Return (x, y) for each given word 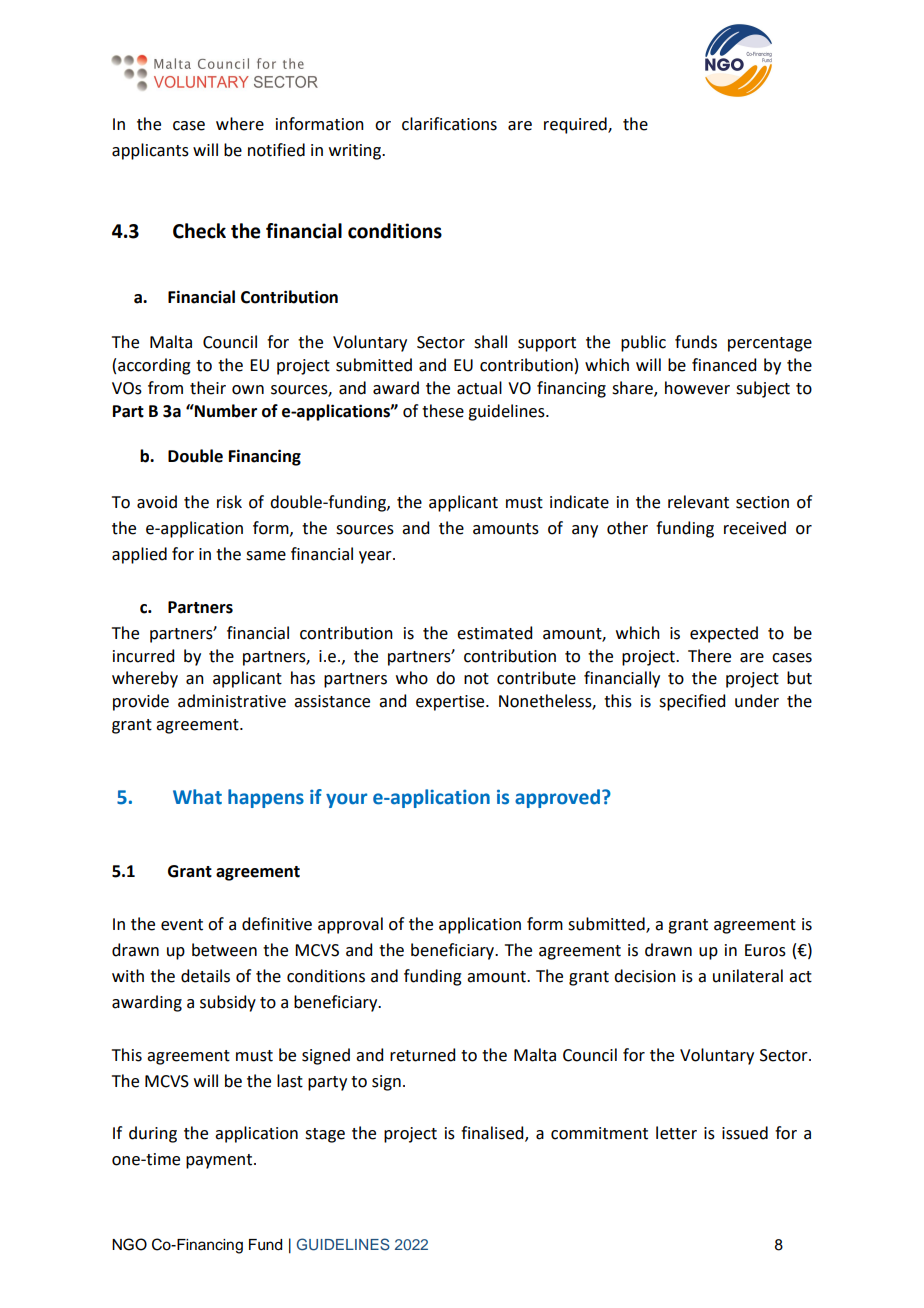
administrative (232, 701)
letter (676, 1133)
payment (220, 1161)
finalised (493, 1134)
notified (276, 150)
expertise (451, 703)
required (576, 125)
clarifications (449, 124)
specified (692, 702)
